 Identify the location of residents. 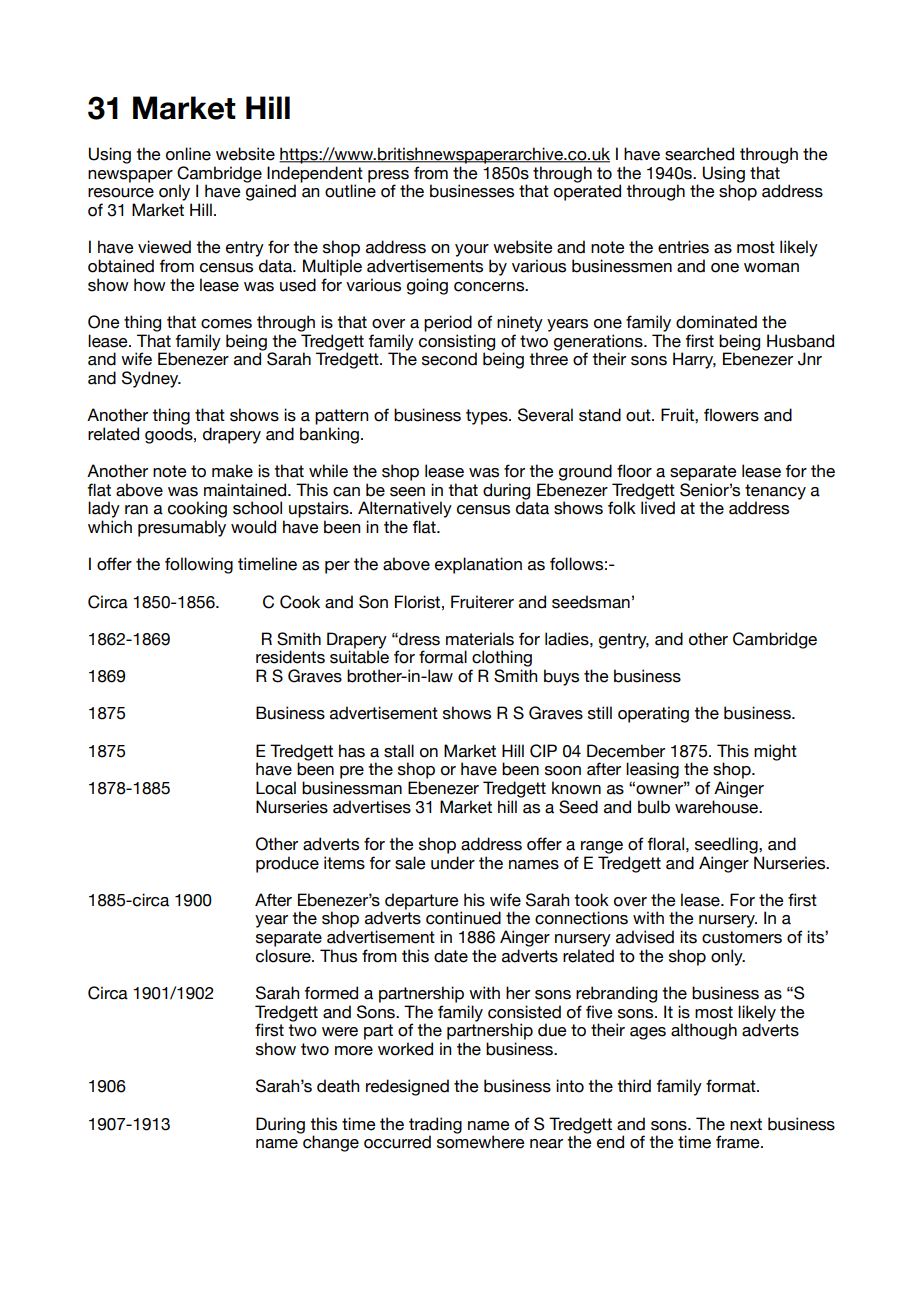
(290, 657).
